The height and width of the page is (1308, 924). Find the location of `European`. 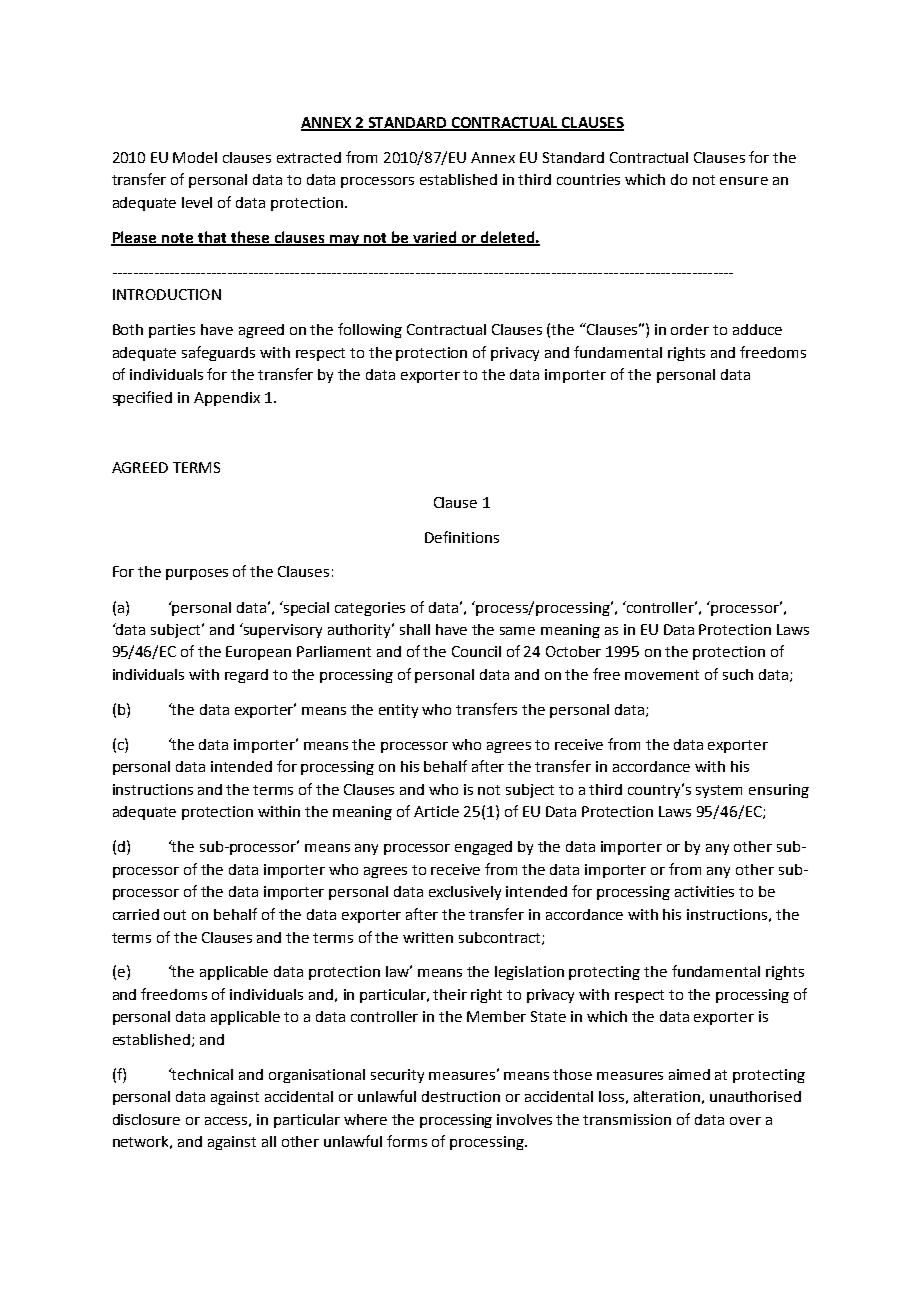

European is located at coordinates (258, 653).
